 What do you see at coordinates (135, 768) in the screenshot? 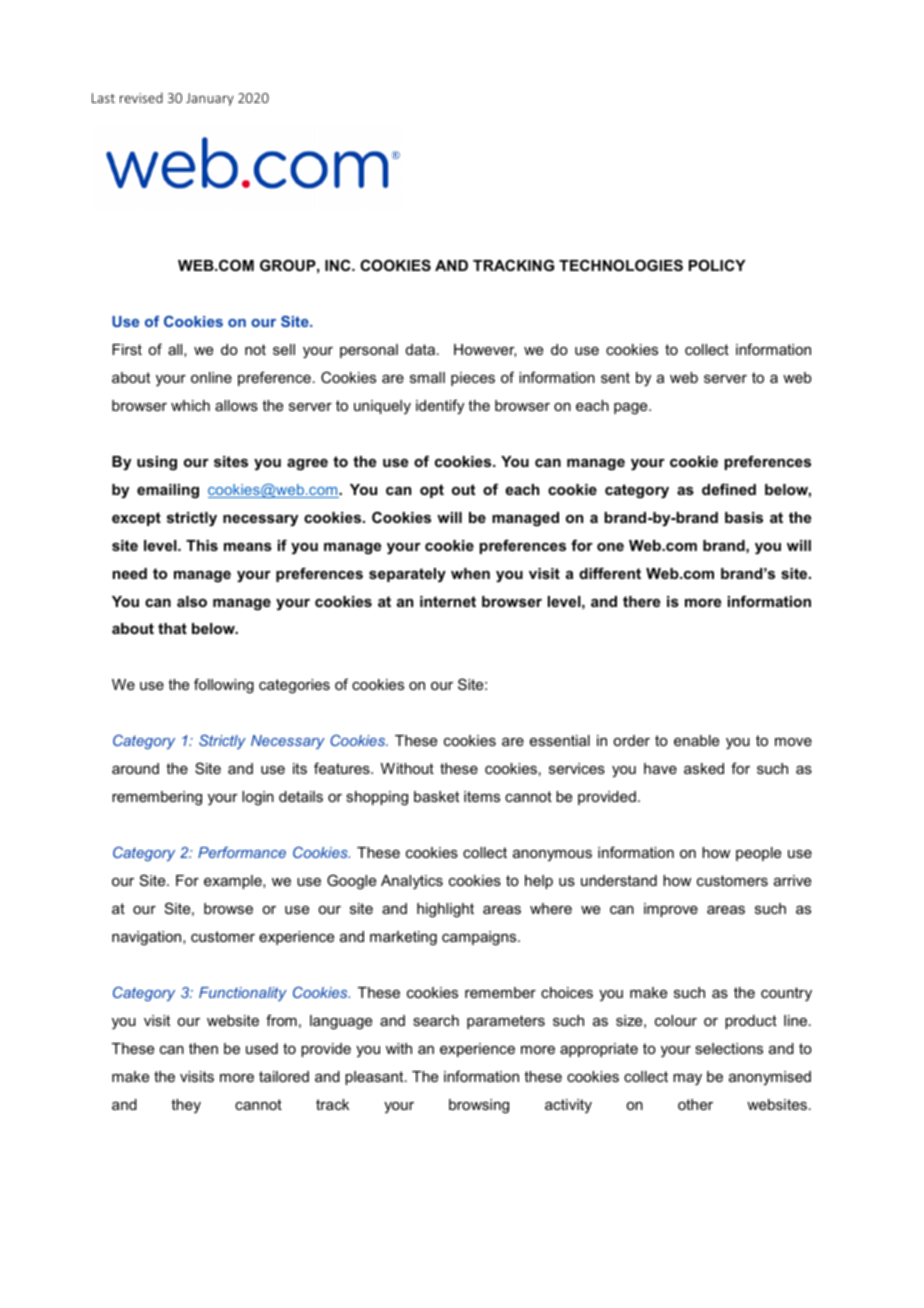
I see `around` at bounding box center [135, 768].
